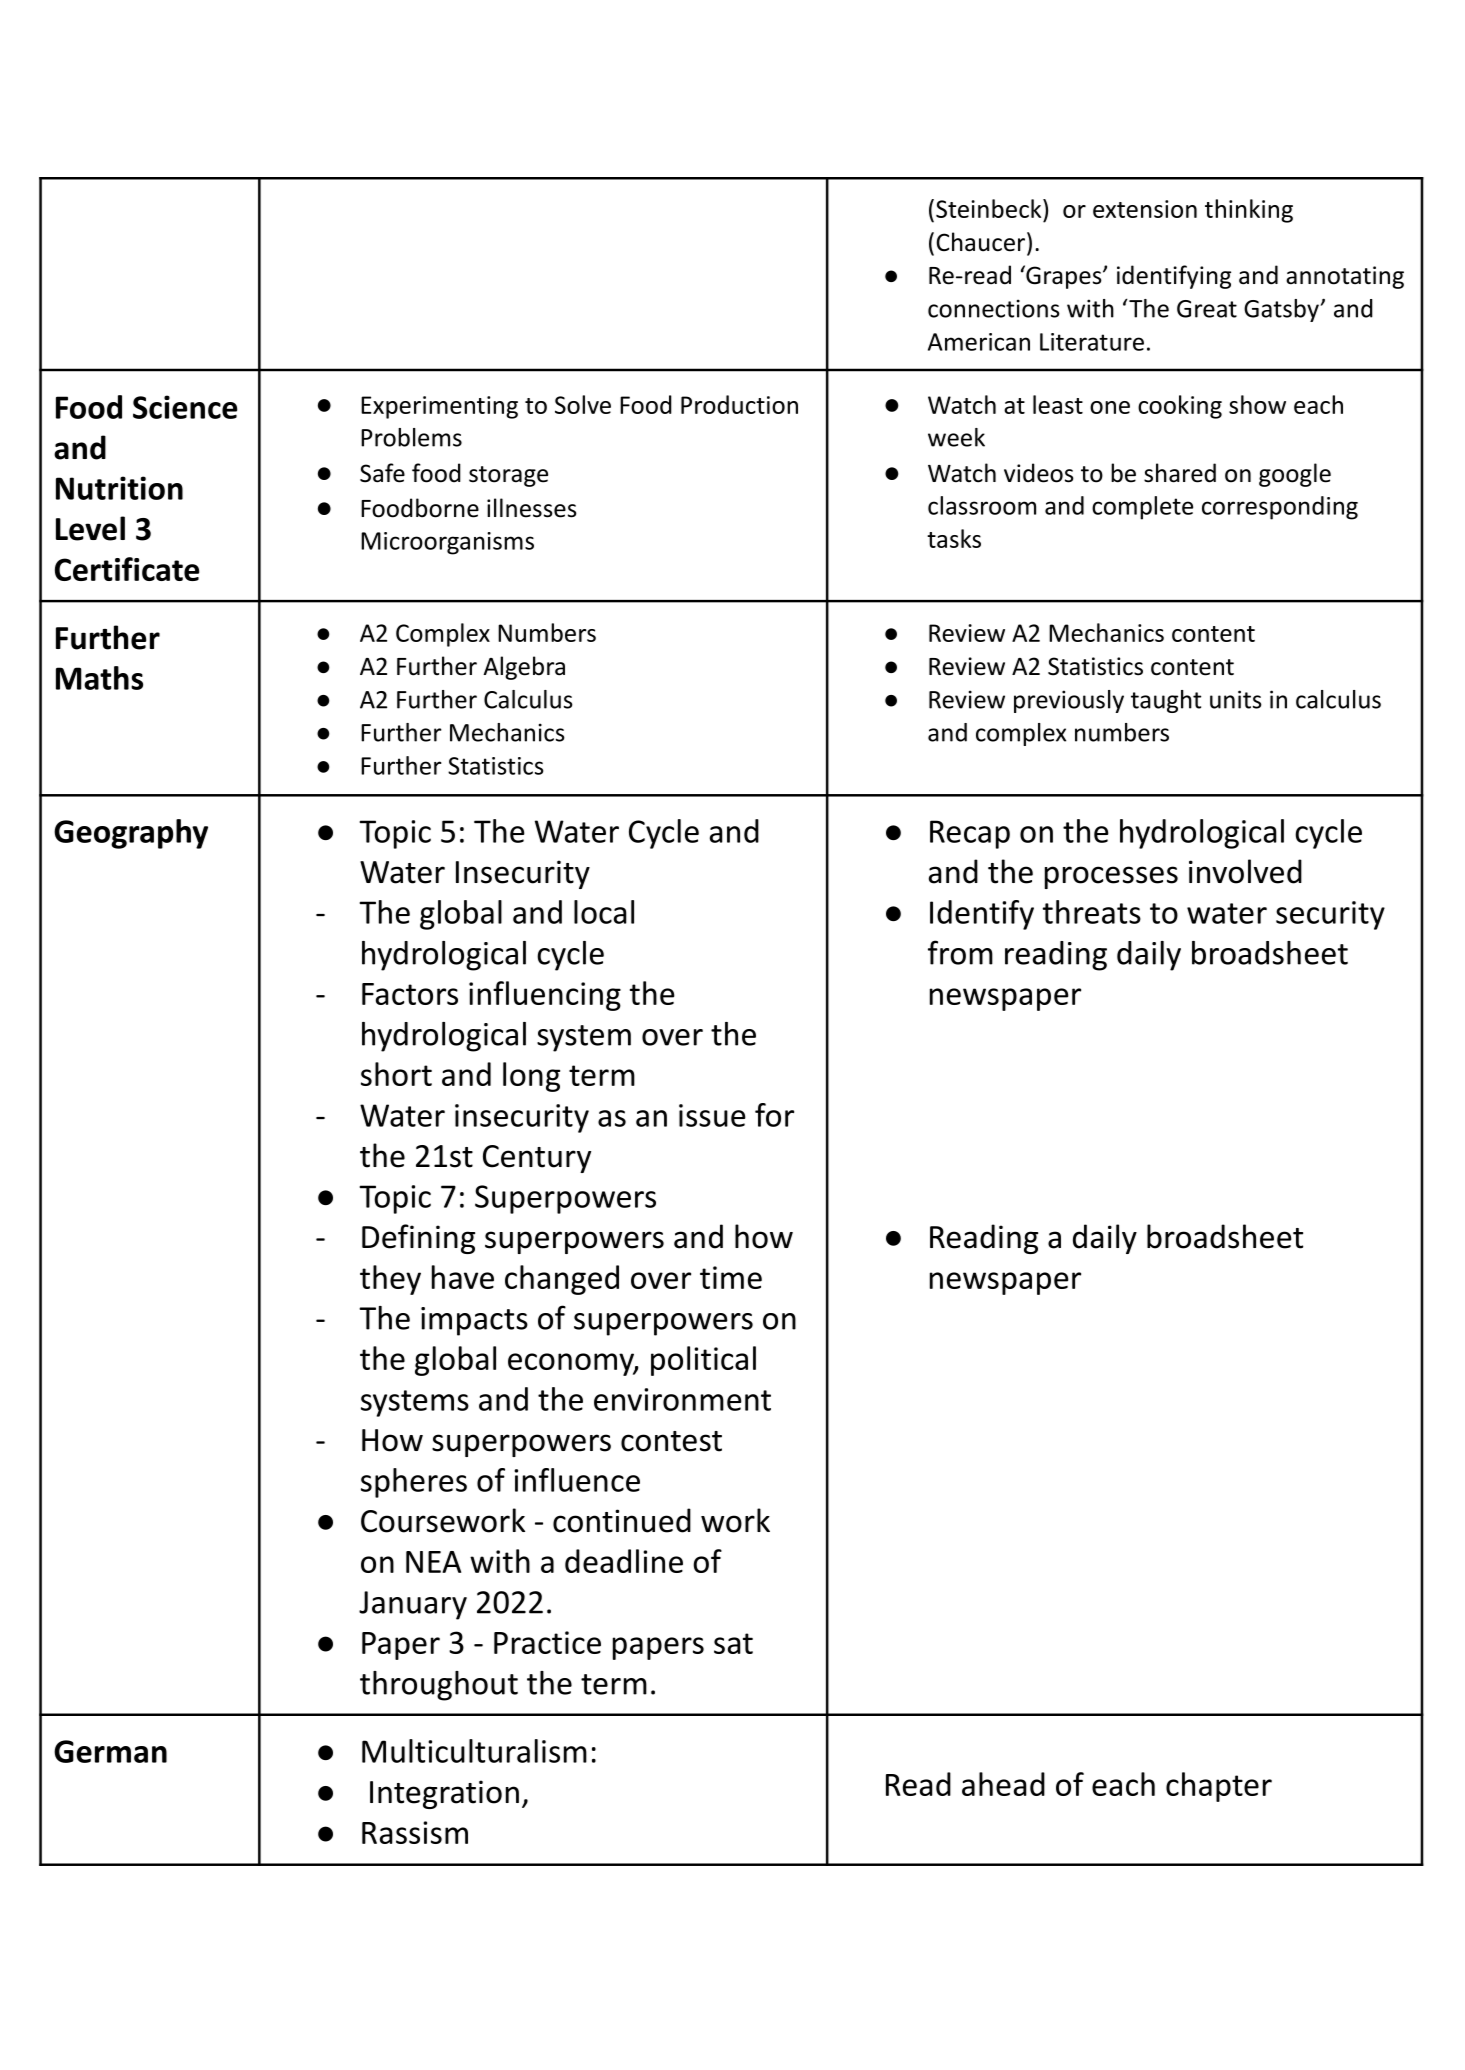  I want to click on chapter, so click(1219, 1787).
